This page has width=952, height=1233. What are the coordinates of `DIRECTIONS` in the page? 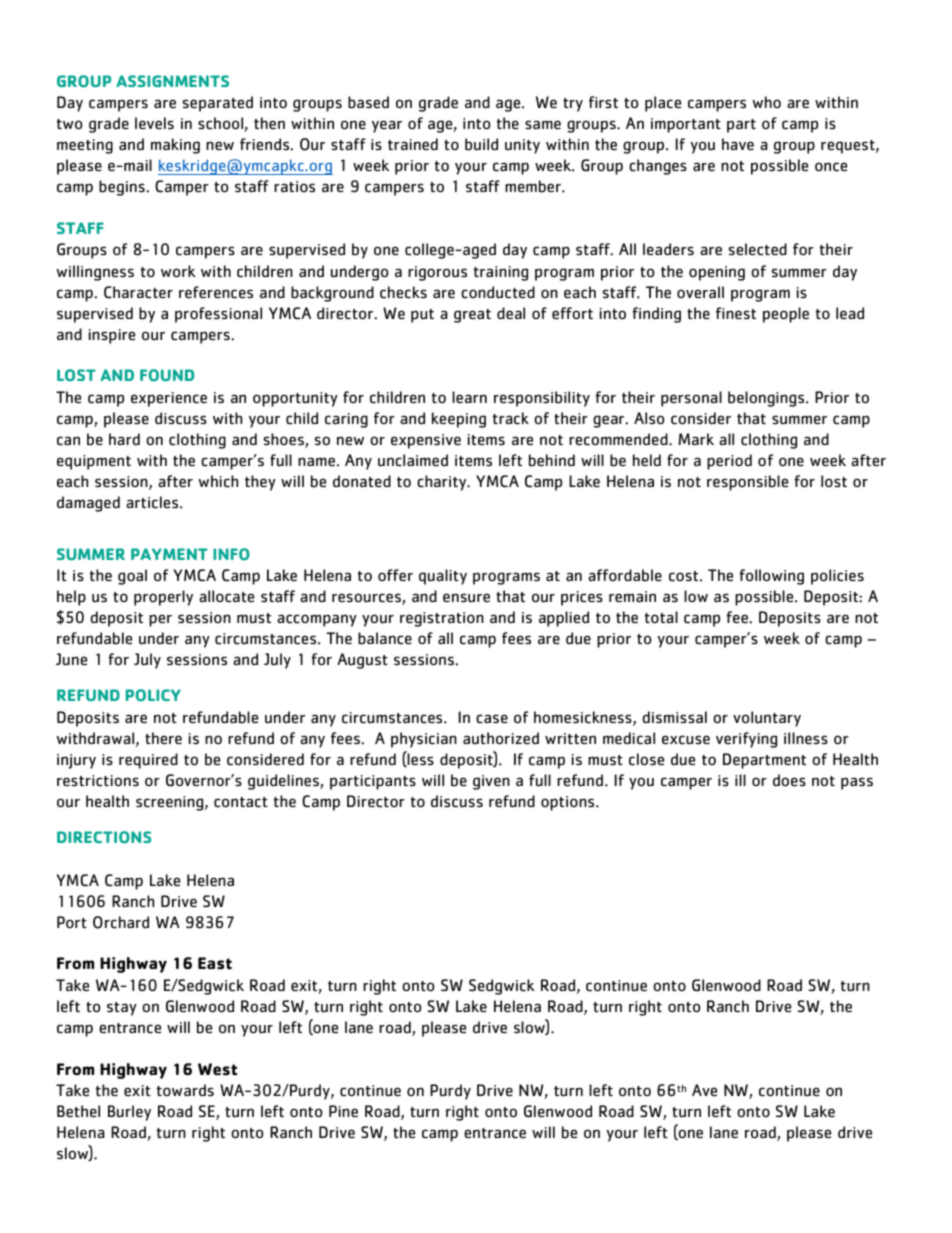 It's located at (104, 837).
